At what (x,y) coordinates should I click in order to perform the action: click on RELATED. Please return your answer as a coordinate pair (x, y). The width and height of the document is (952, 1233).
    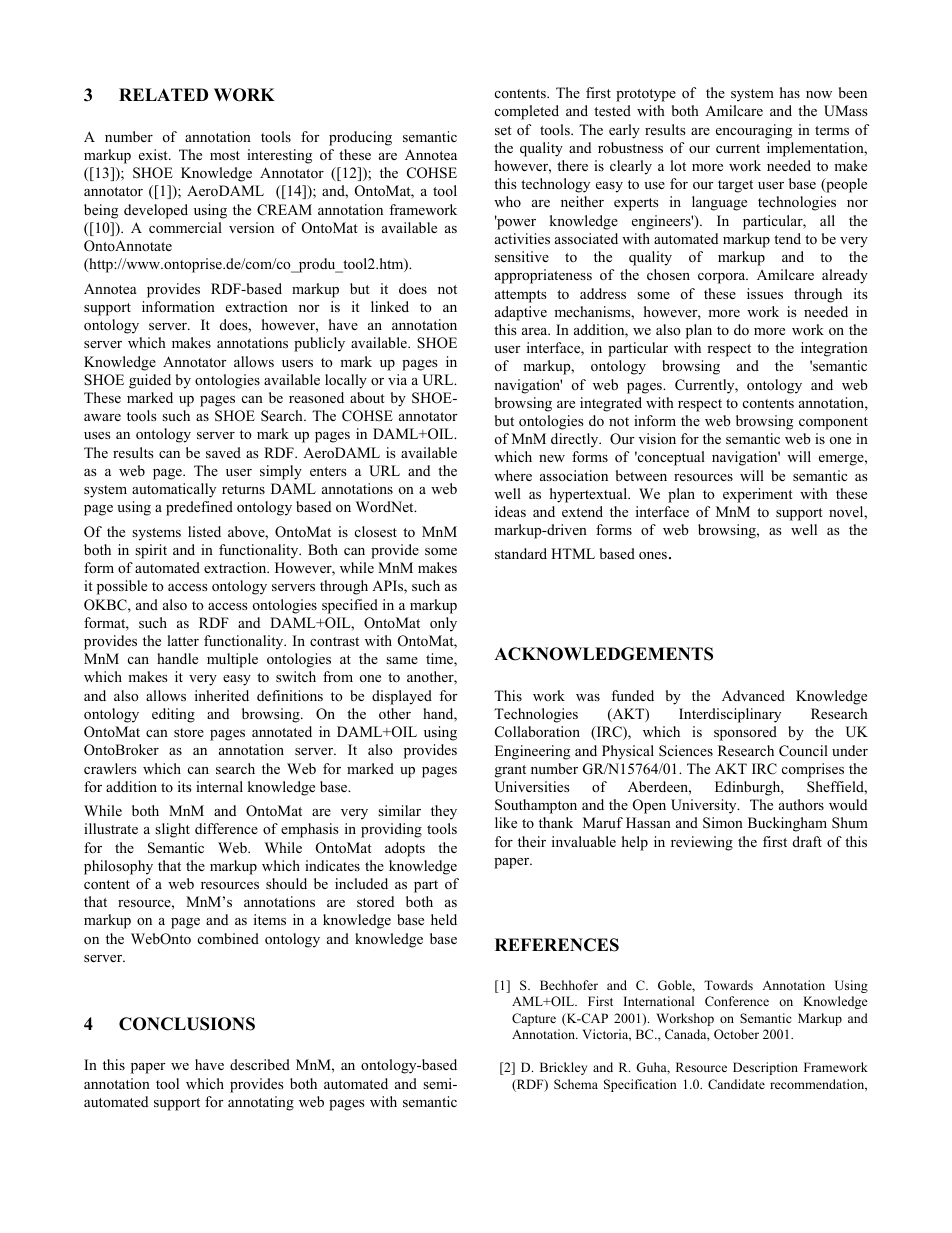
    Looking at the image, I should click on (163, 94).
